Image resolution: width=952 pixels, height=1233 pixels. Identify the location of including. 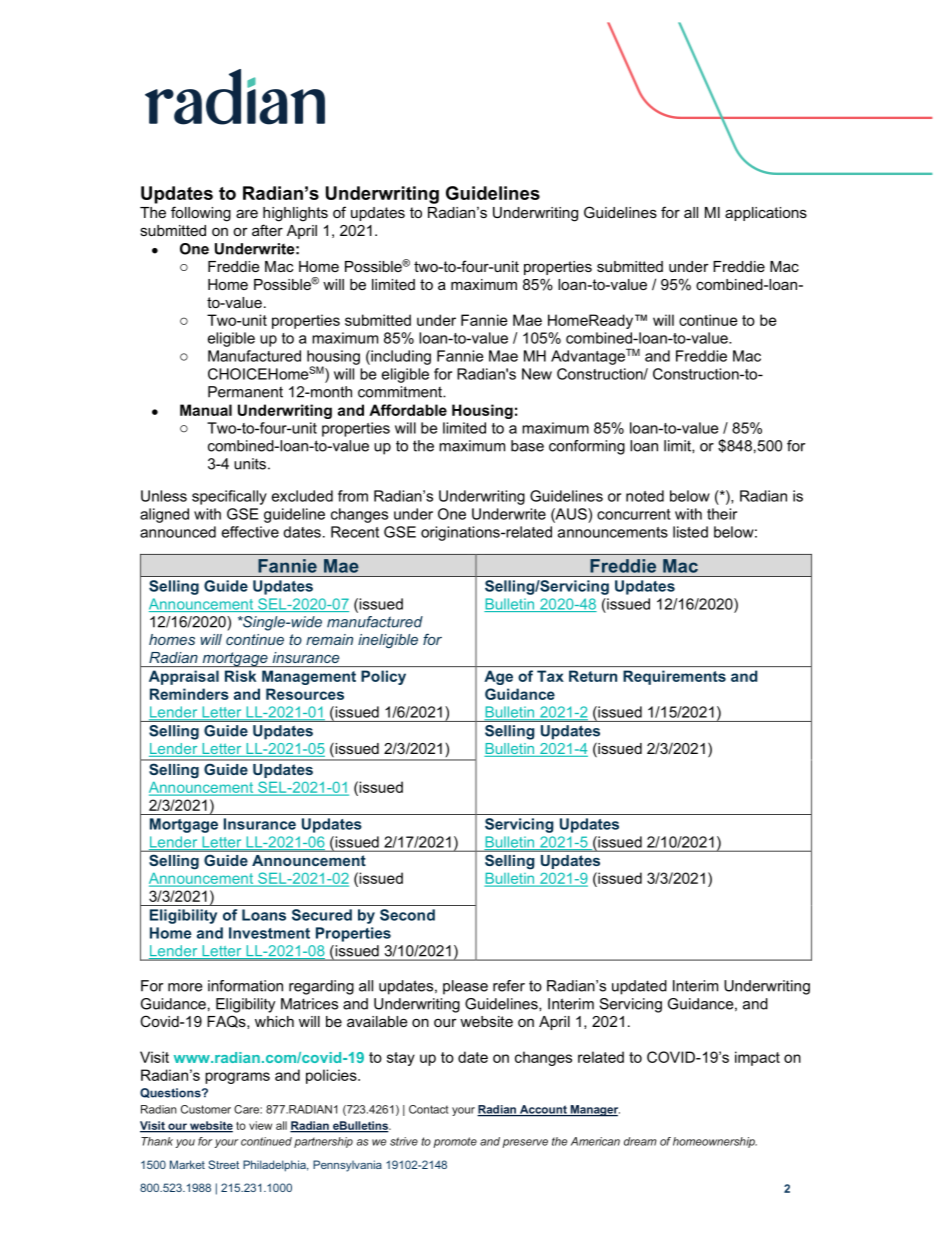
(400, 357).
